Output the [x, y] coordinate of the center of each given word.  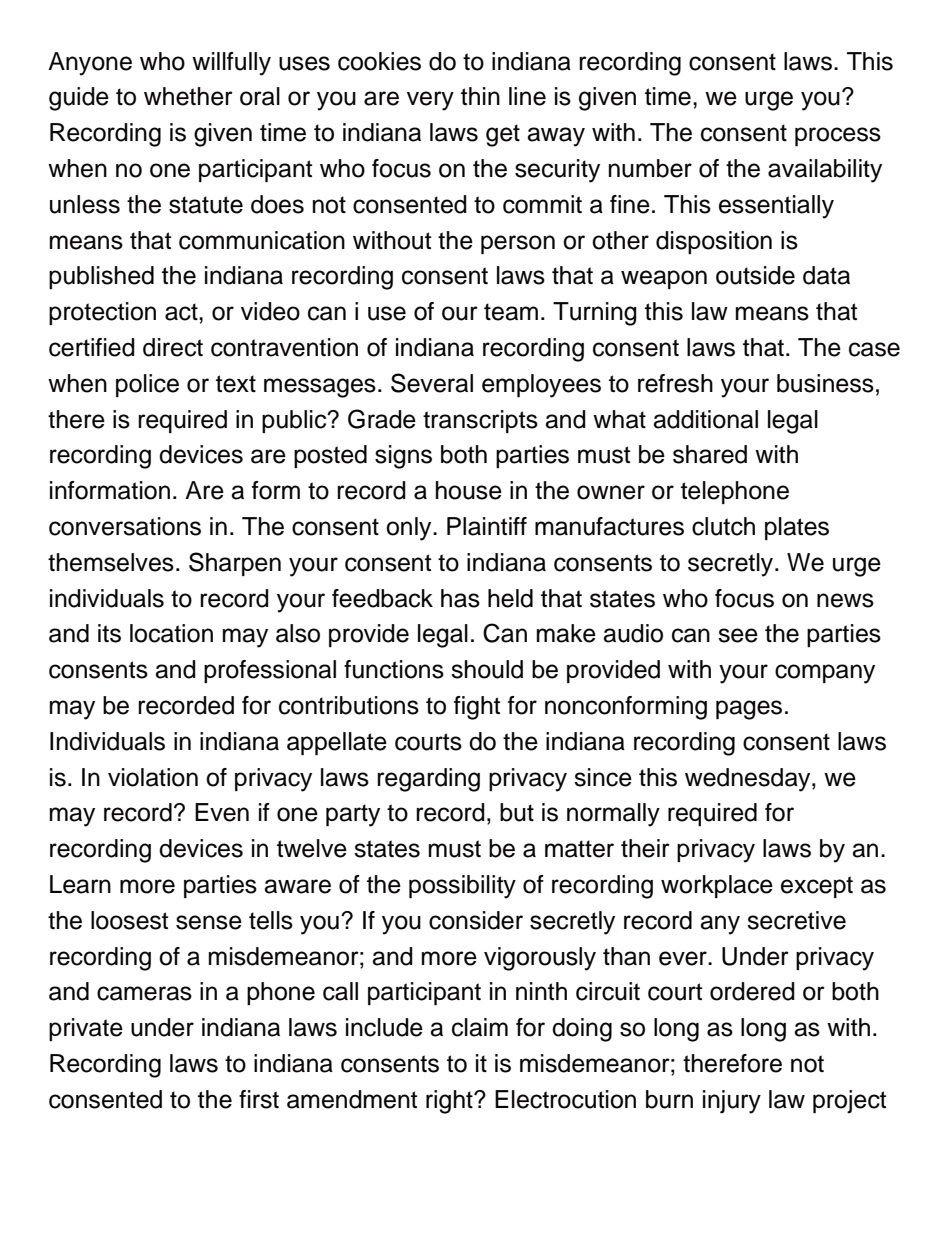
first [259, 1099]
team [511, 312]
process [838, 136]
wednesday [749, 780]
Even [222, 812]
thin [480, 96]
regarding [428, 780]
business [825, 383]
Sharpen [235, 564]
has [460, 598]
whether [188, 96]
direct [173, 347]
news [845, 600]
